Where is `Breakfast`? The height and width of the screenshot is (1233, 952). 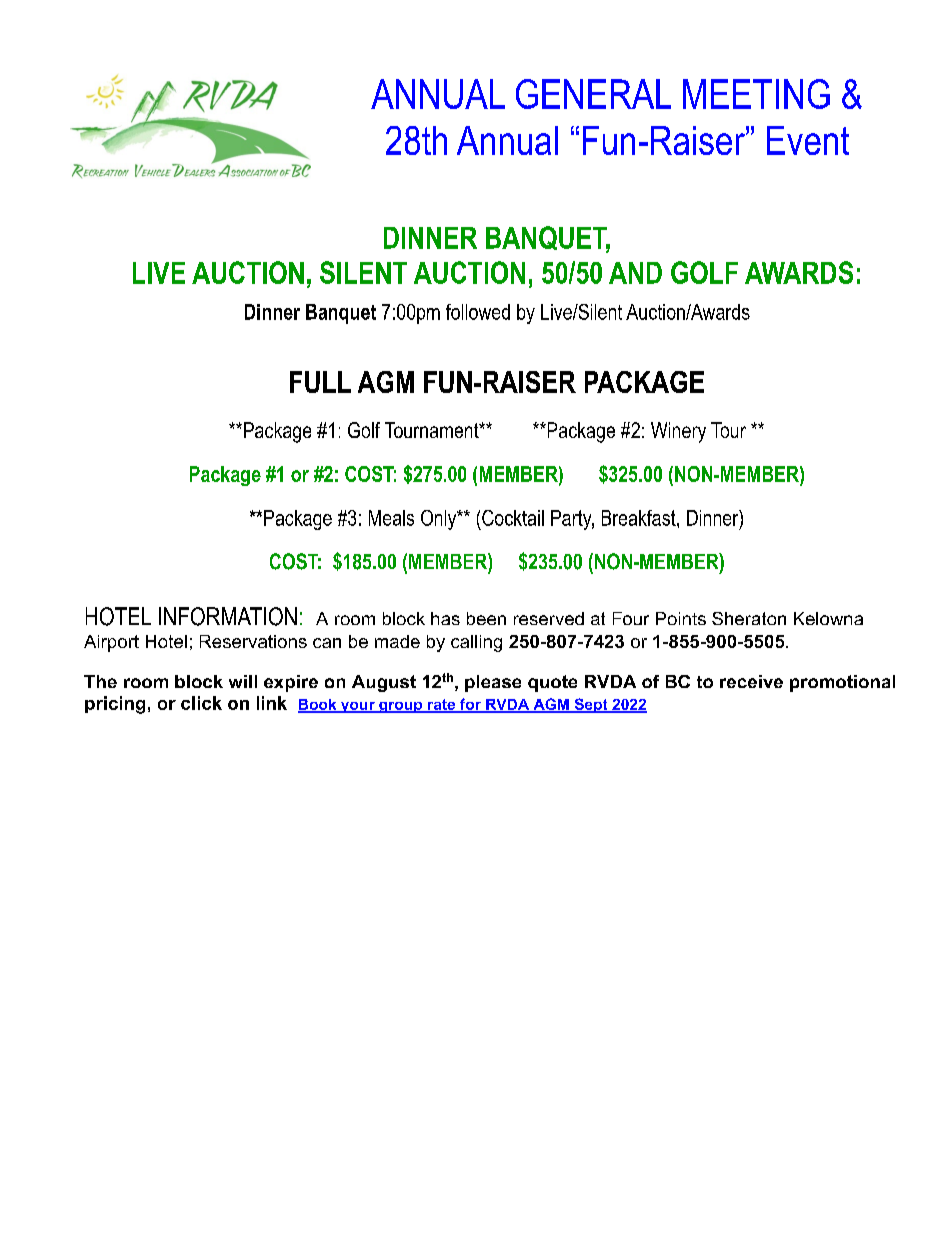
Breakfast is located at coordinates (640, 518).
